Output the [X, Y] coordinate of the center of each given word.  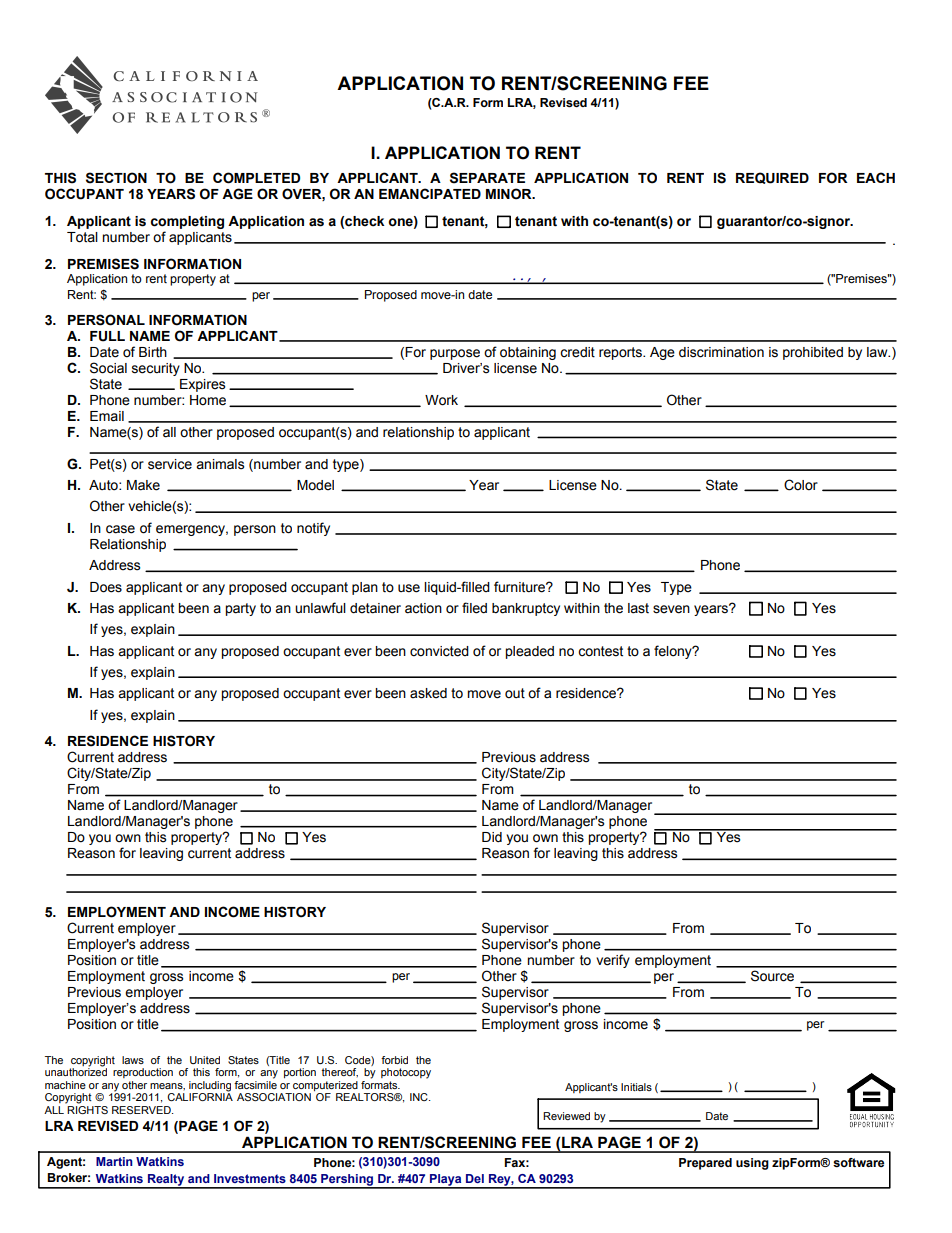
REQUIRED [772, 178]
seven [671, 609]
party [240, 609]
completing [187, 222]
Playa [446, 1181]
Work [441, 400]
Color [801, 485]
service [170, 464]
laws [133, 1060]
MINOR [510, 194]
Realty [166, 1181]
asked [428, 693]
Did [492, 837]
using [752, 1164]
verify [613, 961]
